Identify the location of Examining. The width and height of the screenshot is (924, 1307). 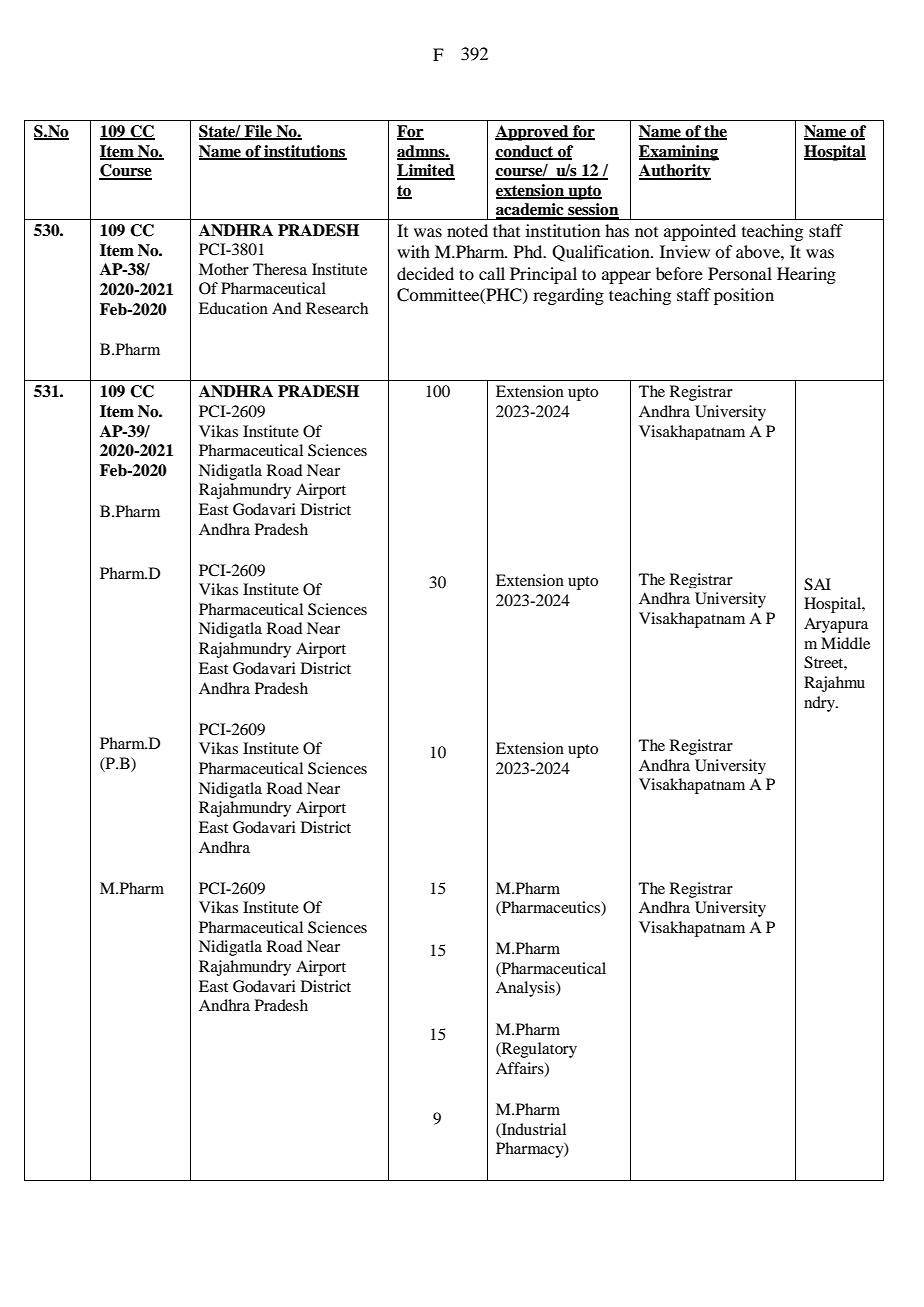
(679, 153).
